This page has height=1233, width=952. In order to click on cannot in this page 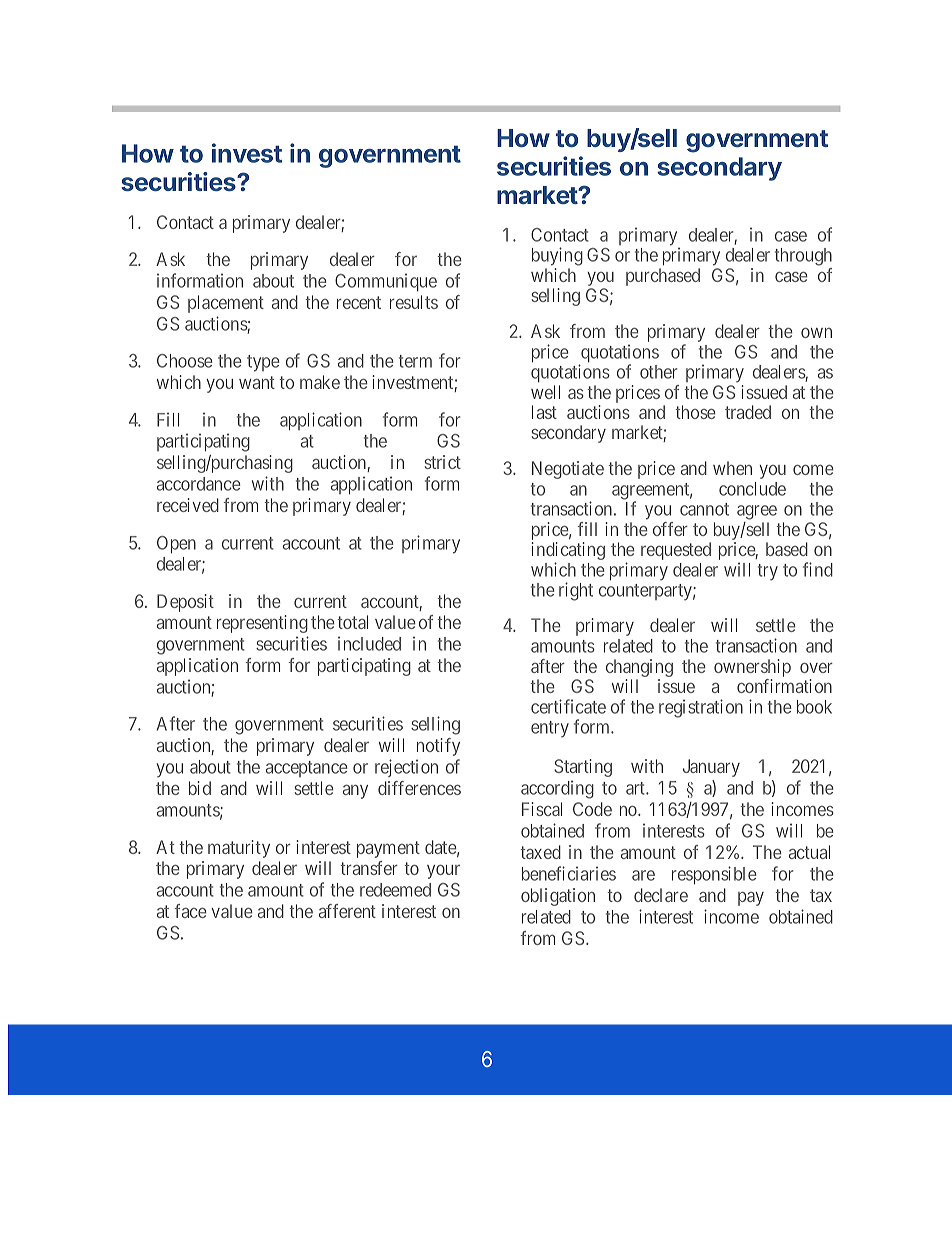, I will do `click(704, 509)`.
